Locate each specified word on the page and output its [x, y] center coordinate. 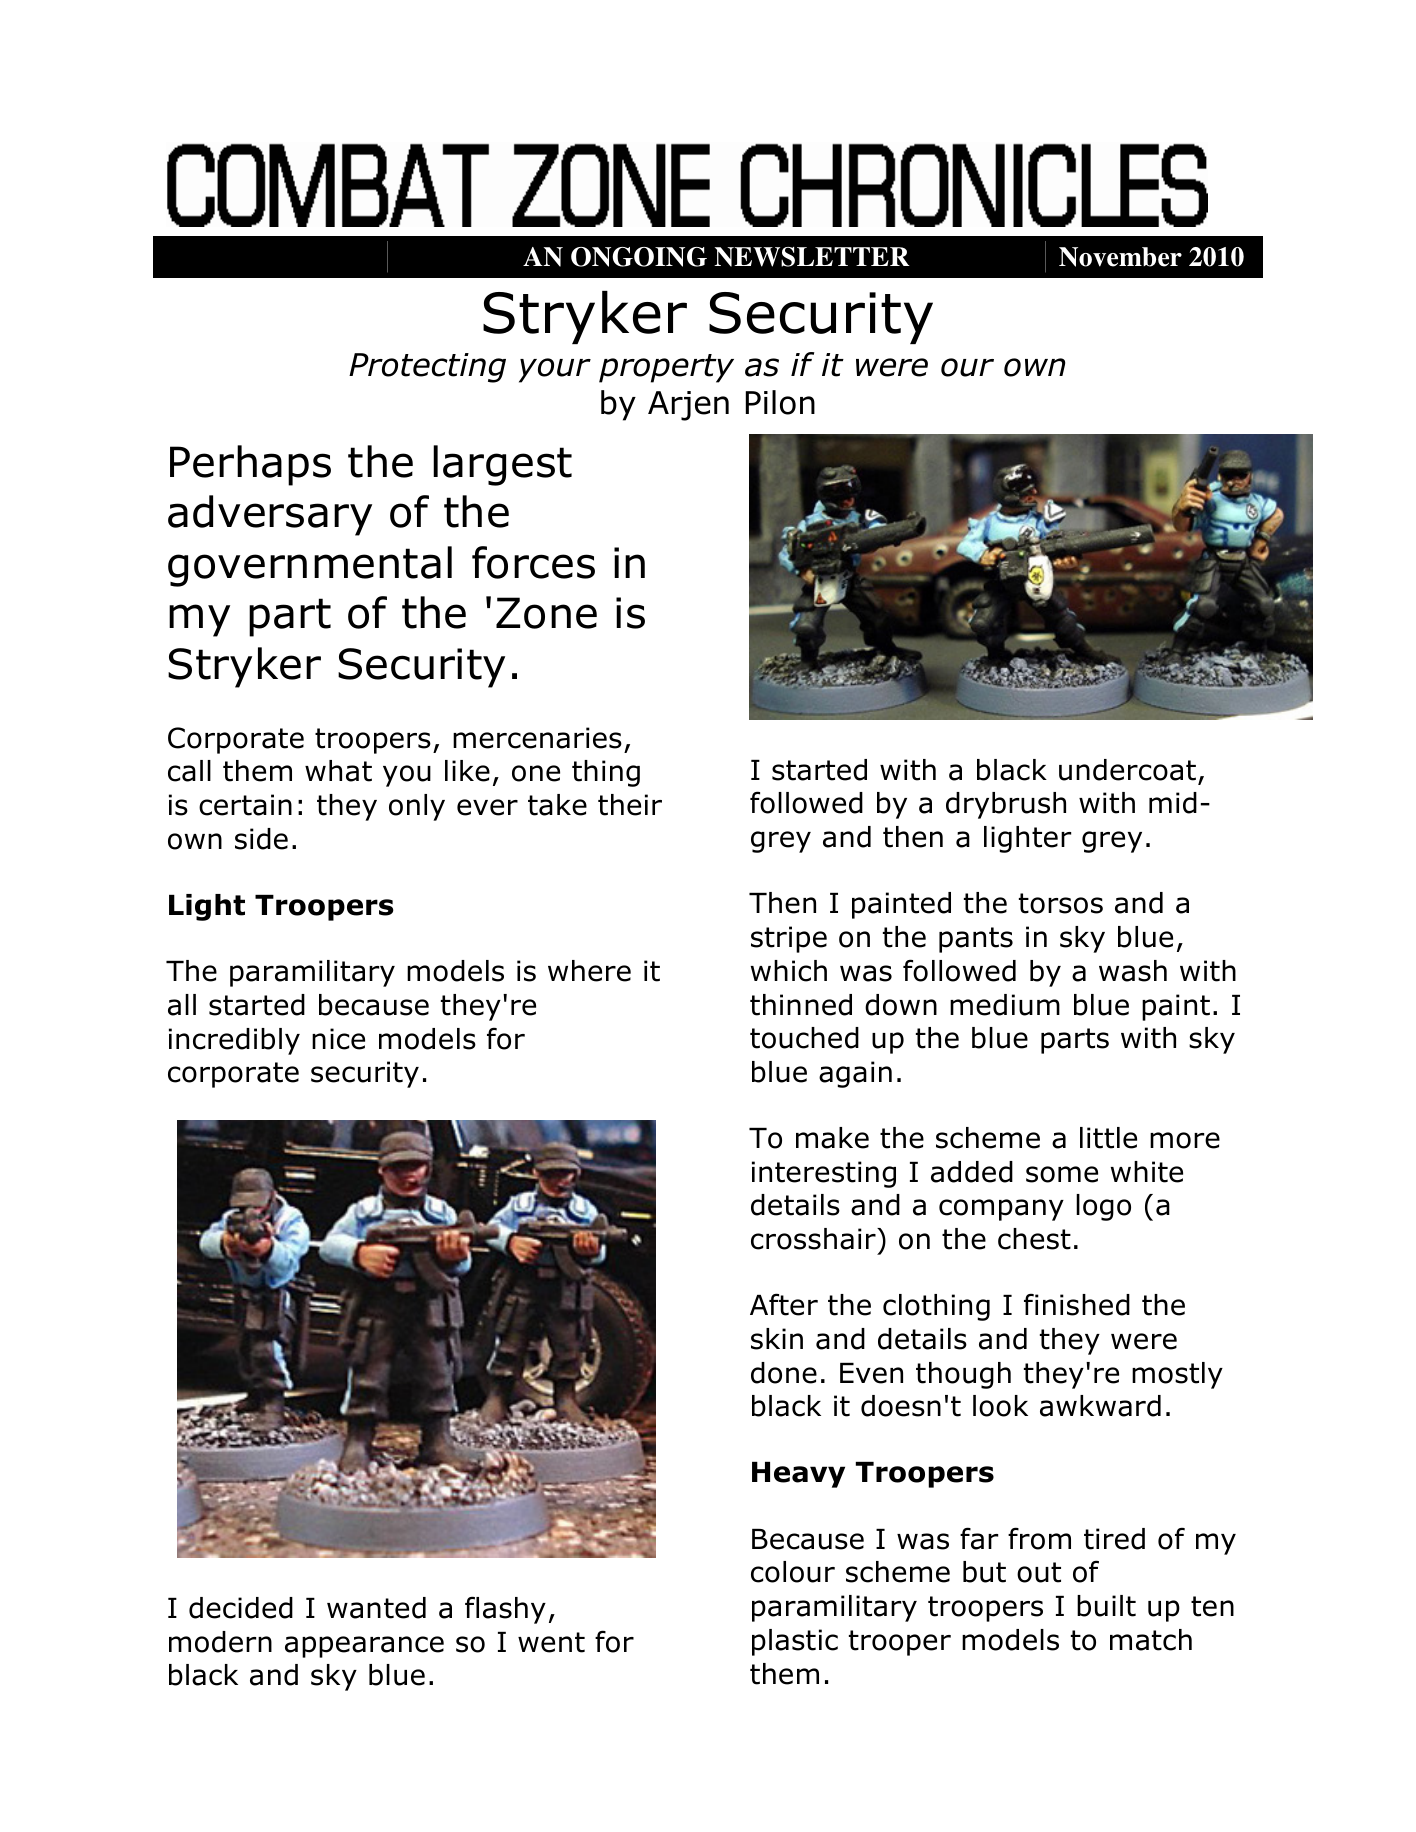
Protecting [427, 368]
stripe [789, 939]
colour [793, 1572]
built [1106, 1606]
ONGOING [639, 257]
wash [1133, 971]
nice [338, 1039]
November [1120, 257]
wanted [376, 1608]
